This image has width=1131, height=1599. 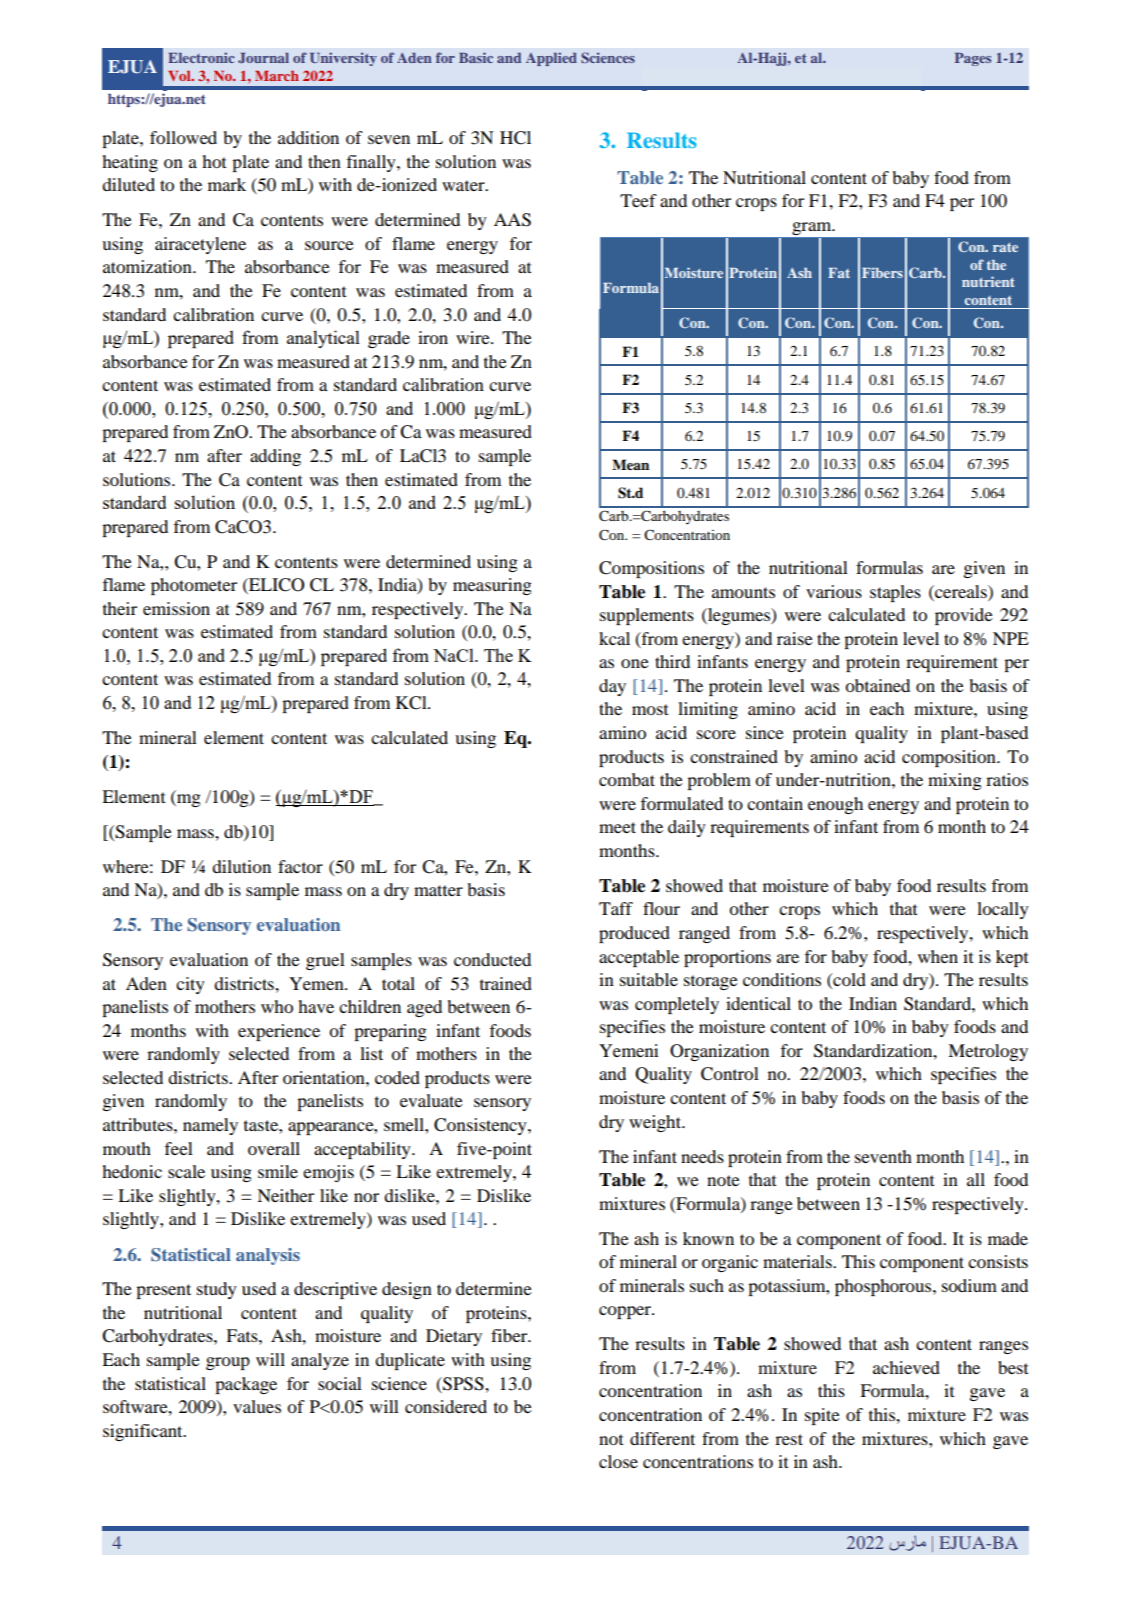 I want to click on mixing, so click(x=955, y=781).
